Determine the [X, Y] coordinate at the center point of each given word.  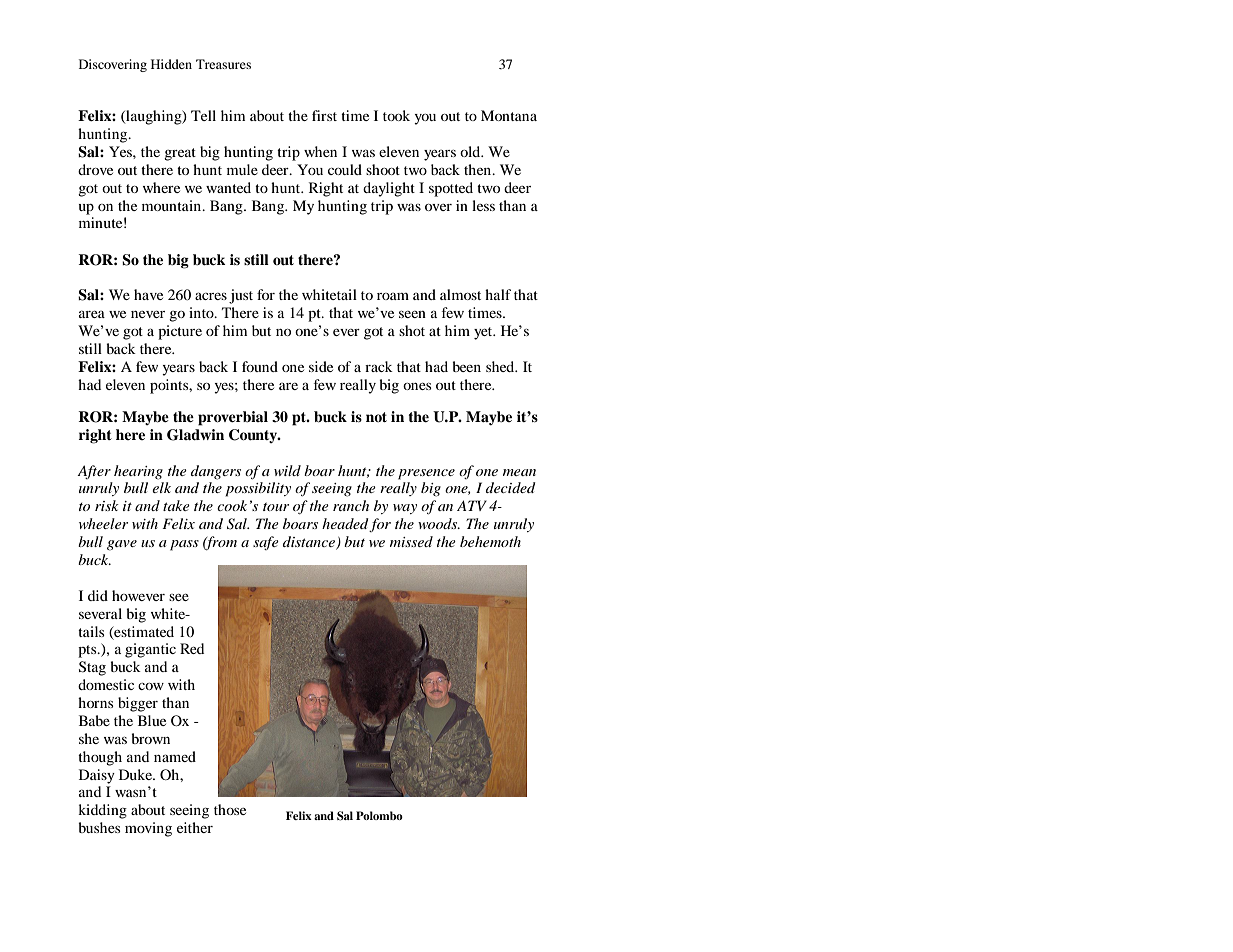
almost [460, 294]
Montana [509, 115]
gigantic [150, 650]
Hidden [171, 64]
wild [287, 470]
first [324, 115]
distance [310, 543]
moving [148, 829]
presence [426, 474]
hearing [138, 472]
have [148, 294]
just [241, 296]
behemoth [490, 541]
